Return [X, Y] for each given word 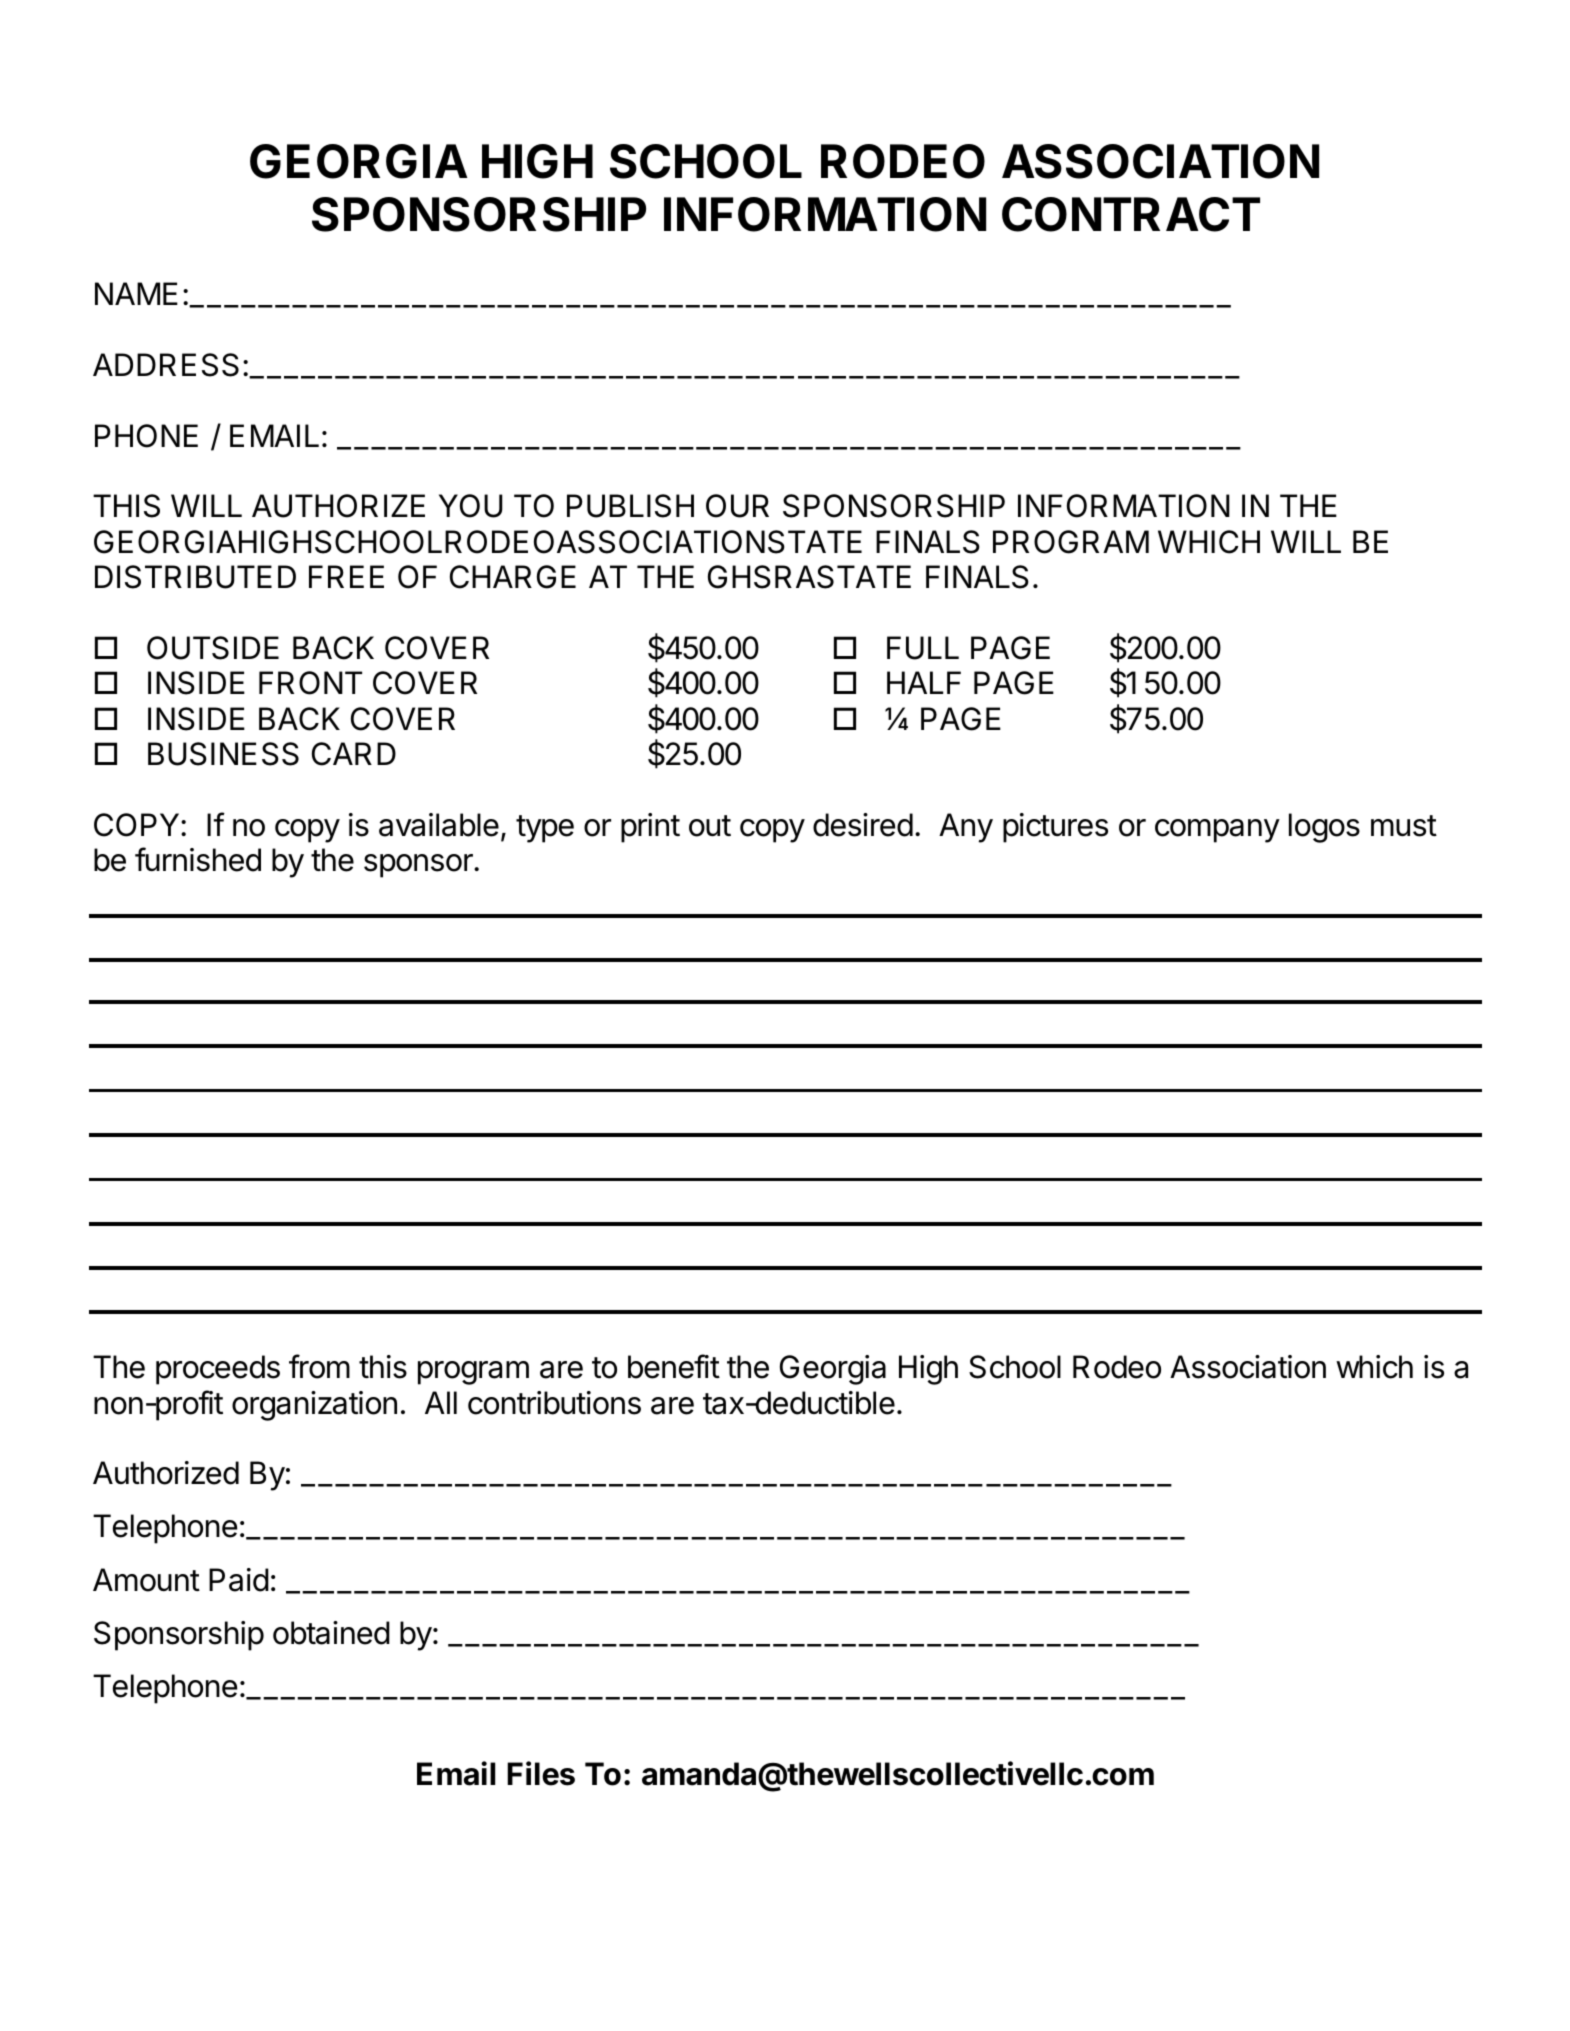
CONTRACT [1131, 214]
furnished [198, 859]
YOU [471, 506]
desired [863, 825]
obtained [331, 1633]
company [1217, 831]
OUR [737, 506]
